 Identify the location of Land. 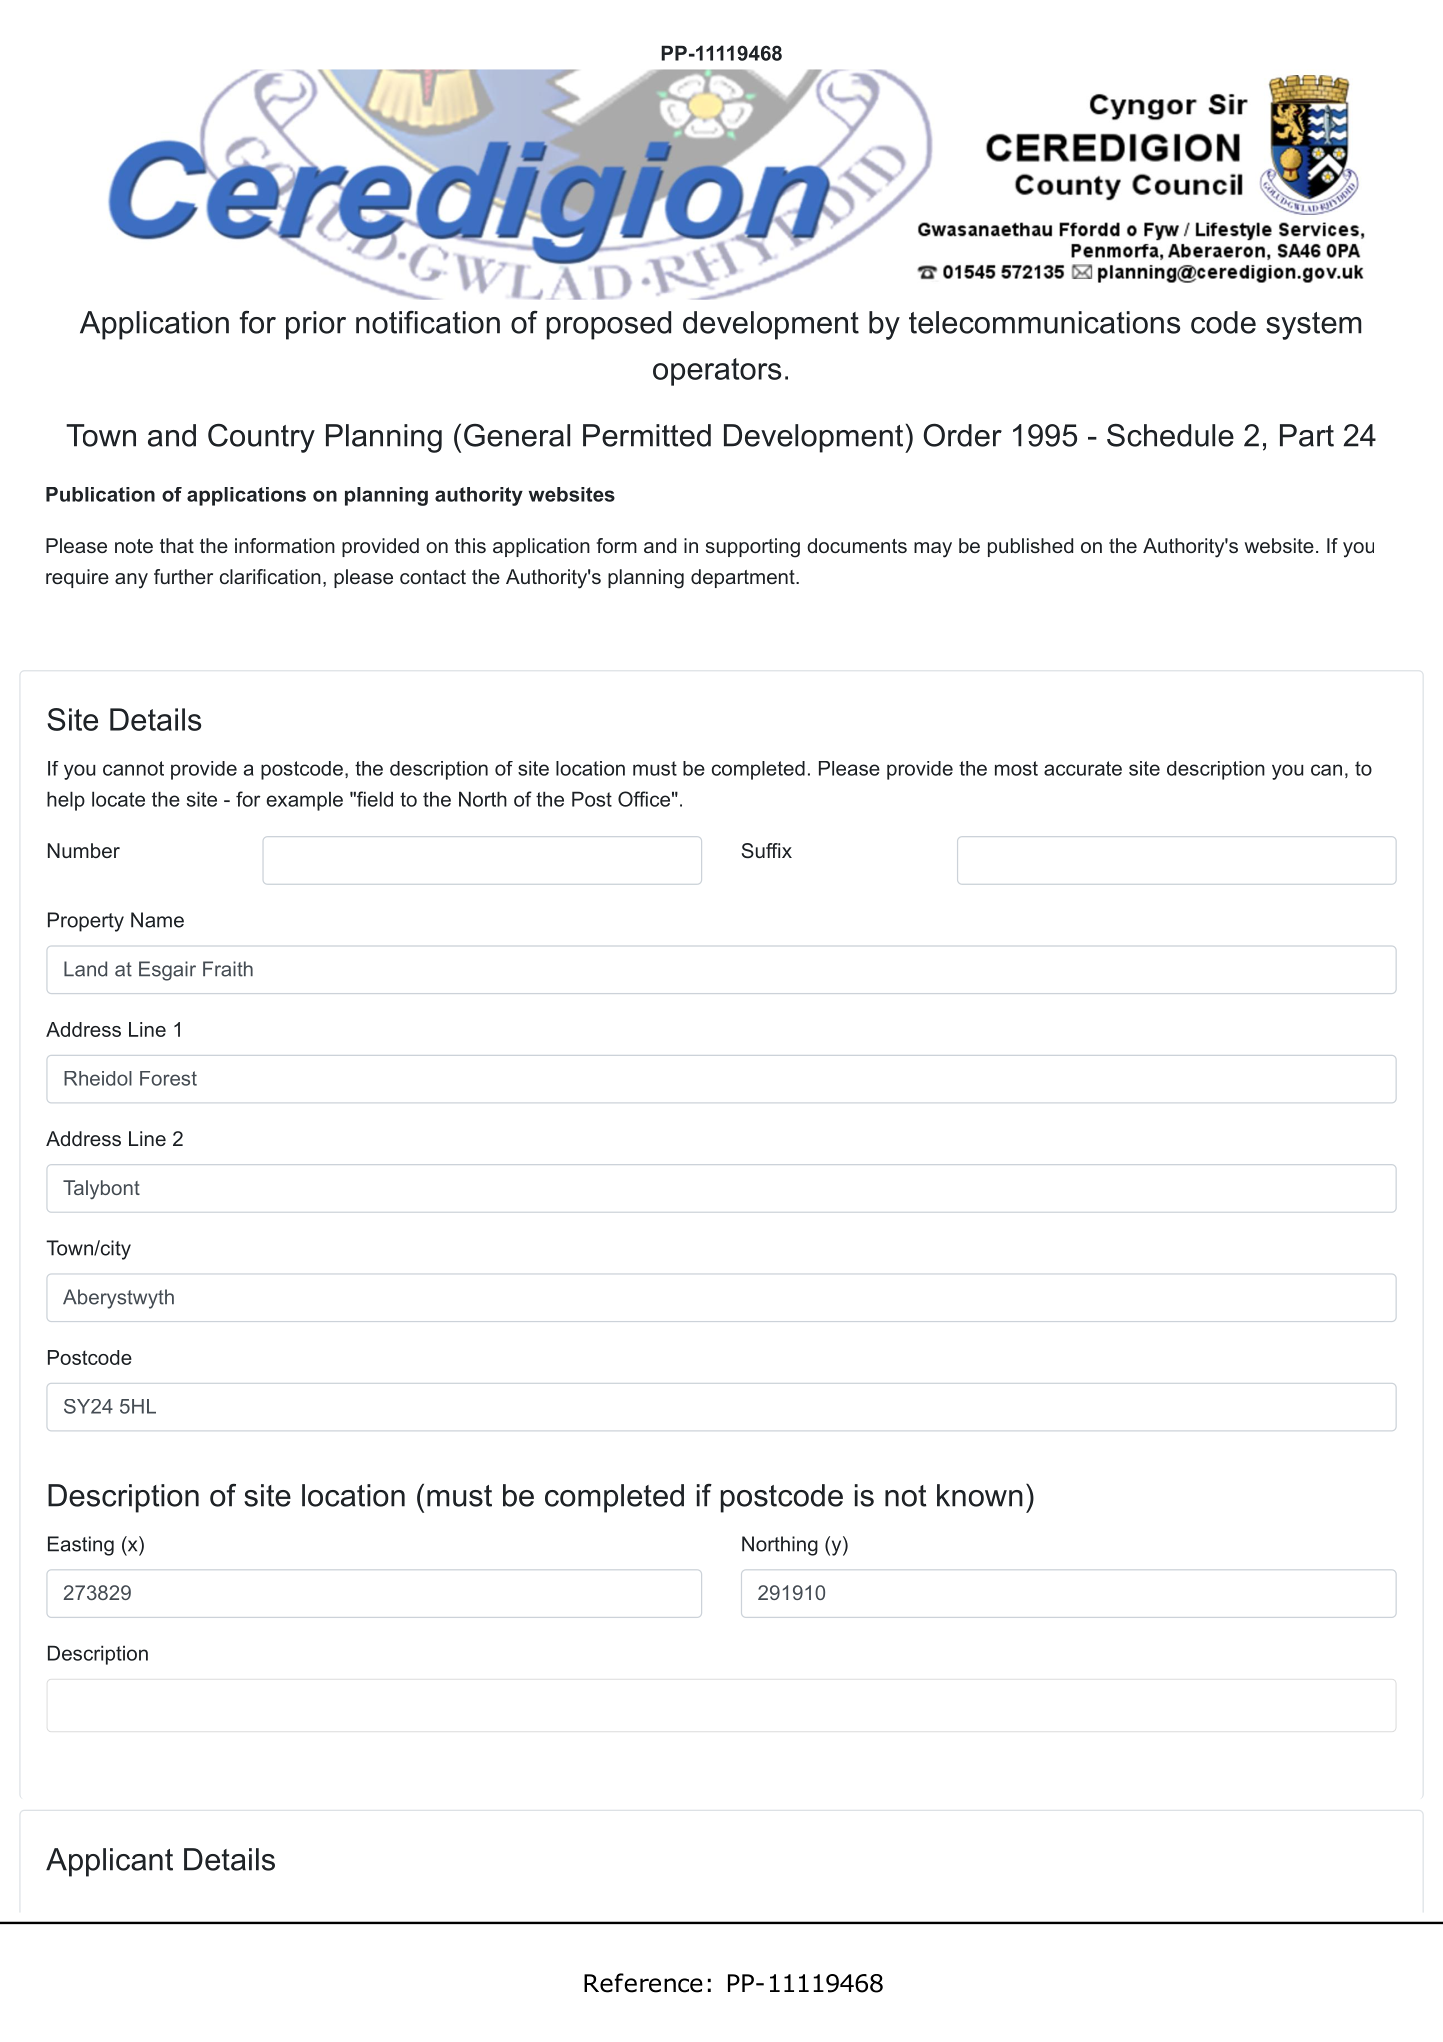
(85, 969).
